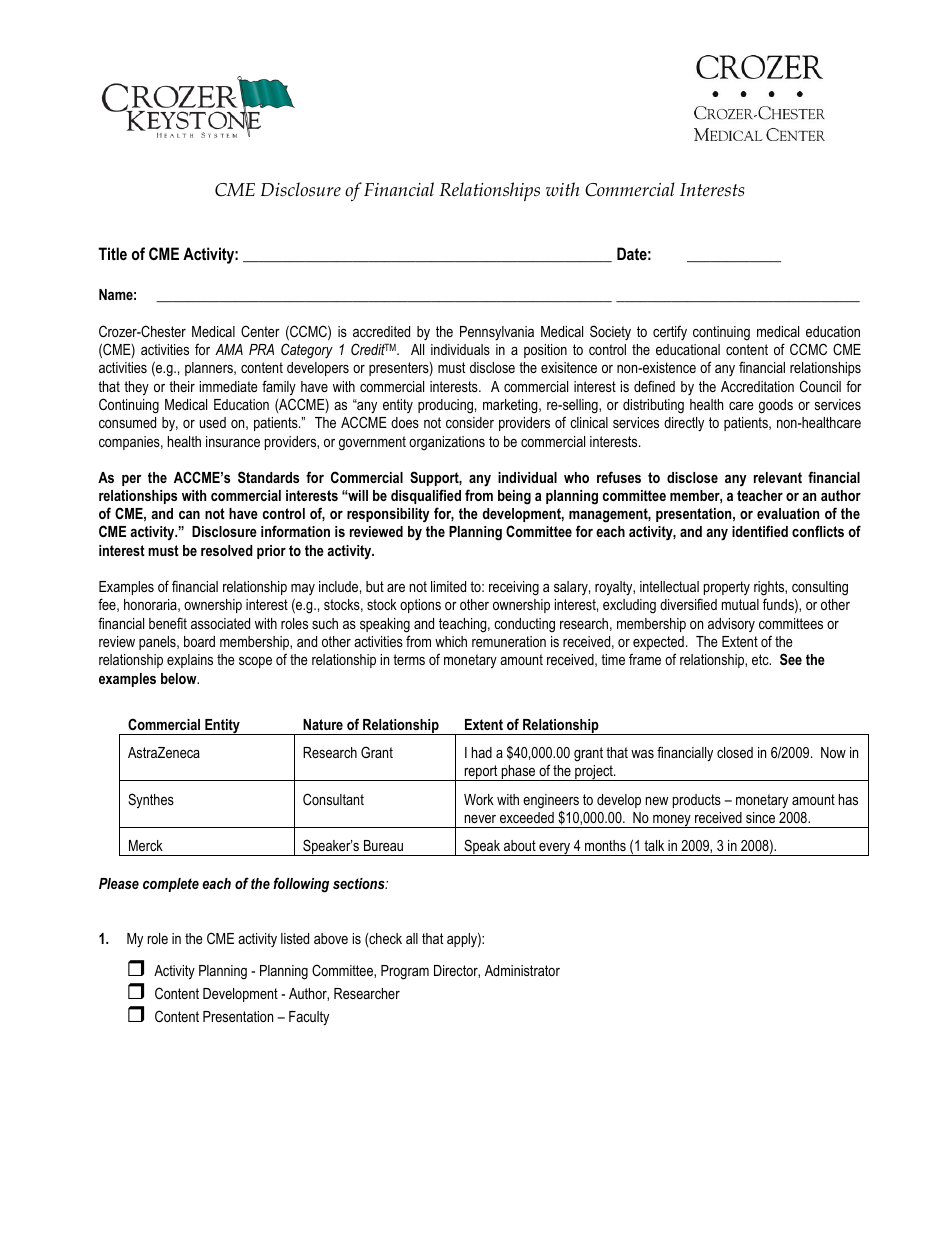 This screenshot has height=1233, width=952. I want to click on Faculty, so click(309, 1018).
